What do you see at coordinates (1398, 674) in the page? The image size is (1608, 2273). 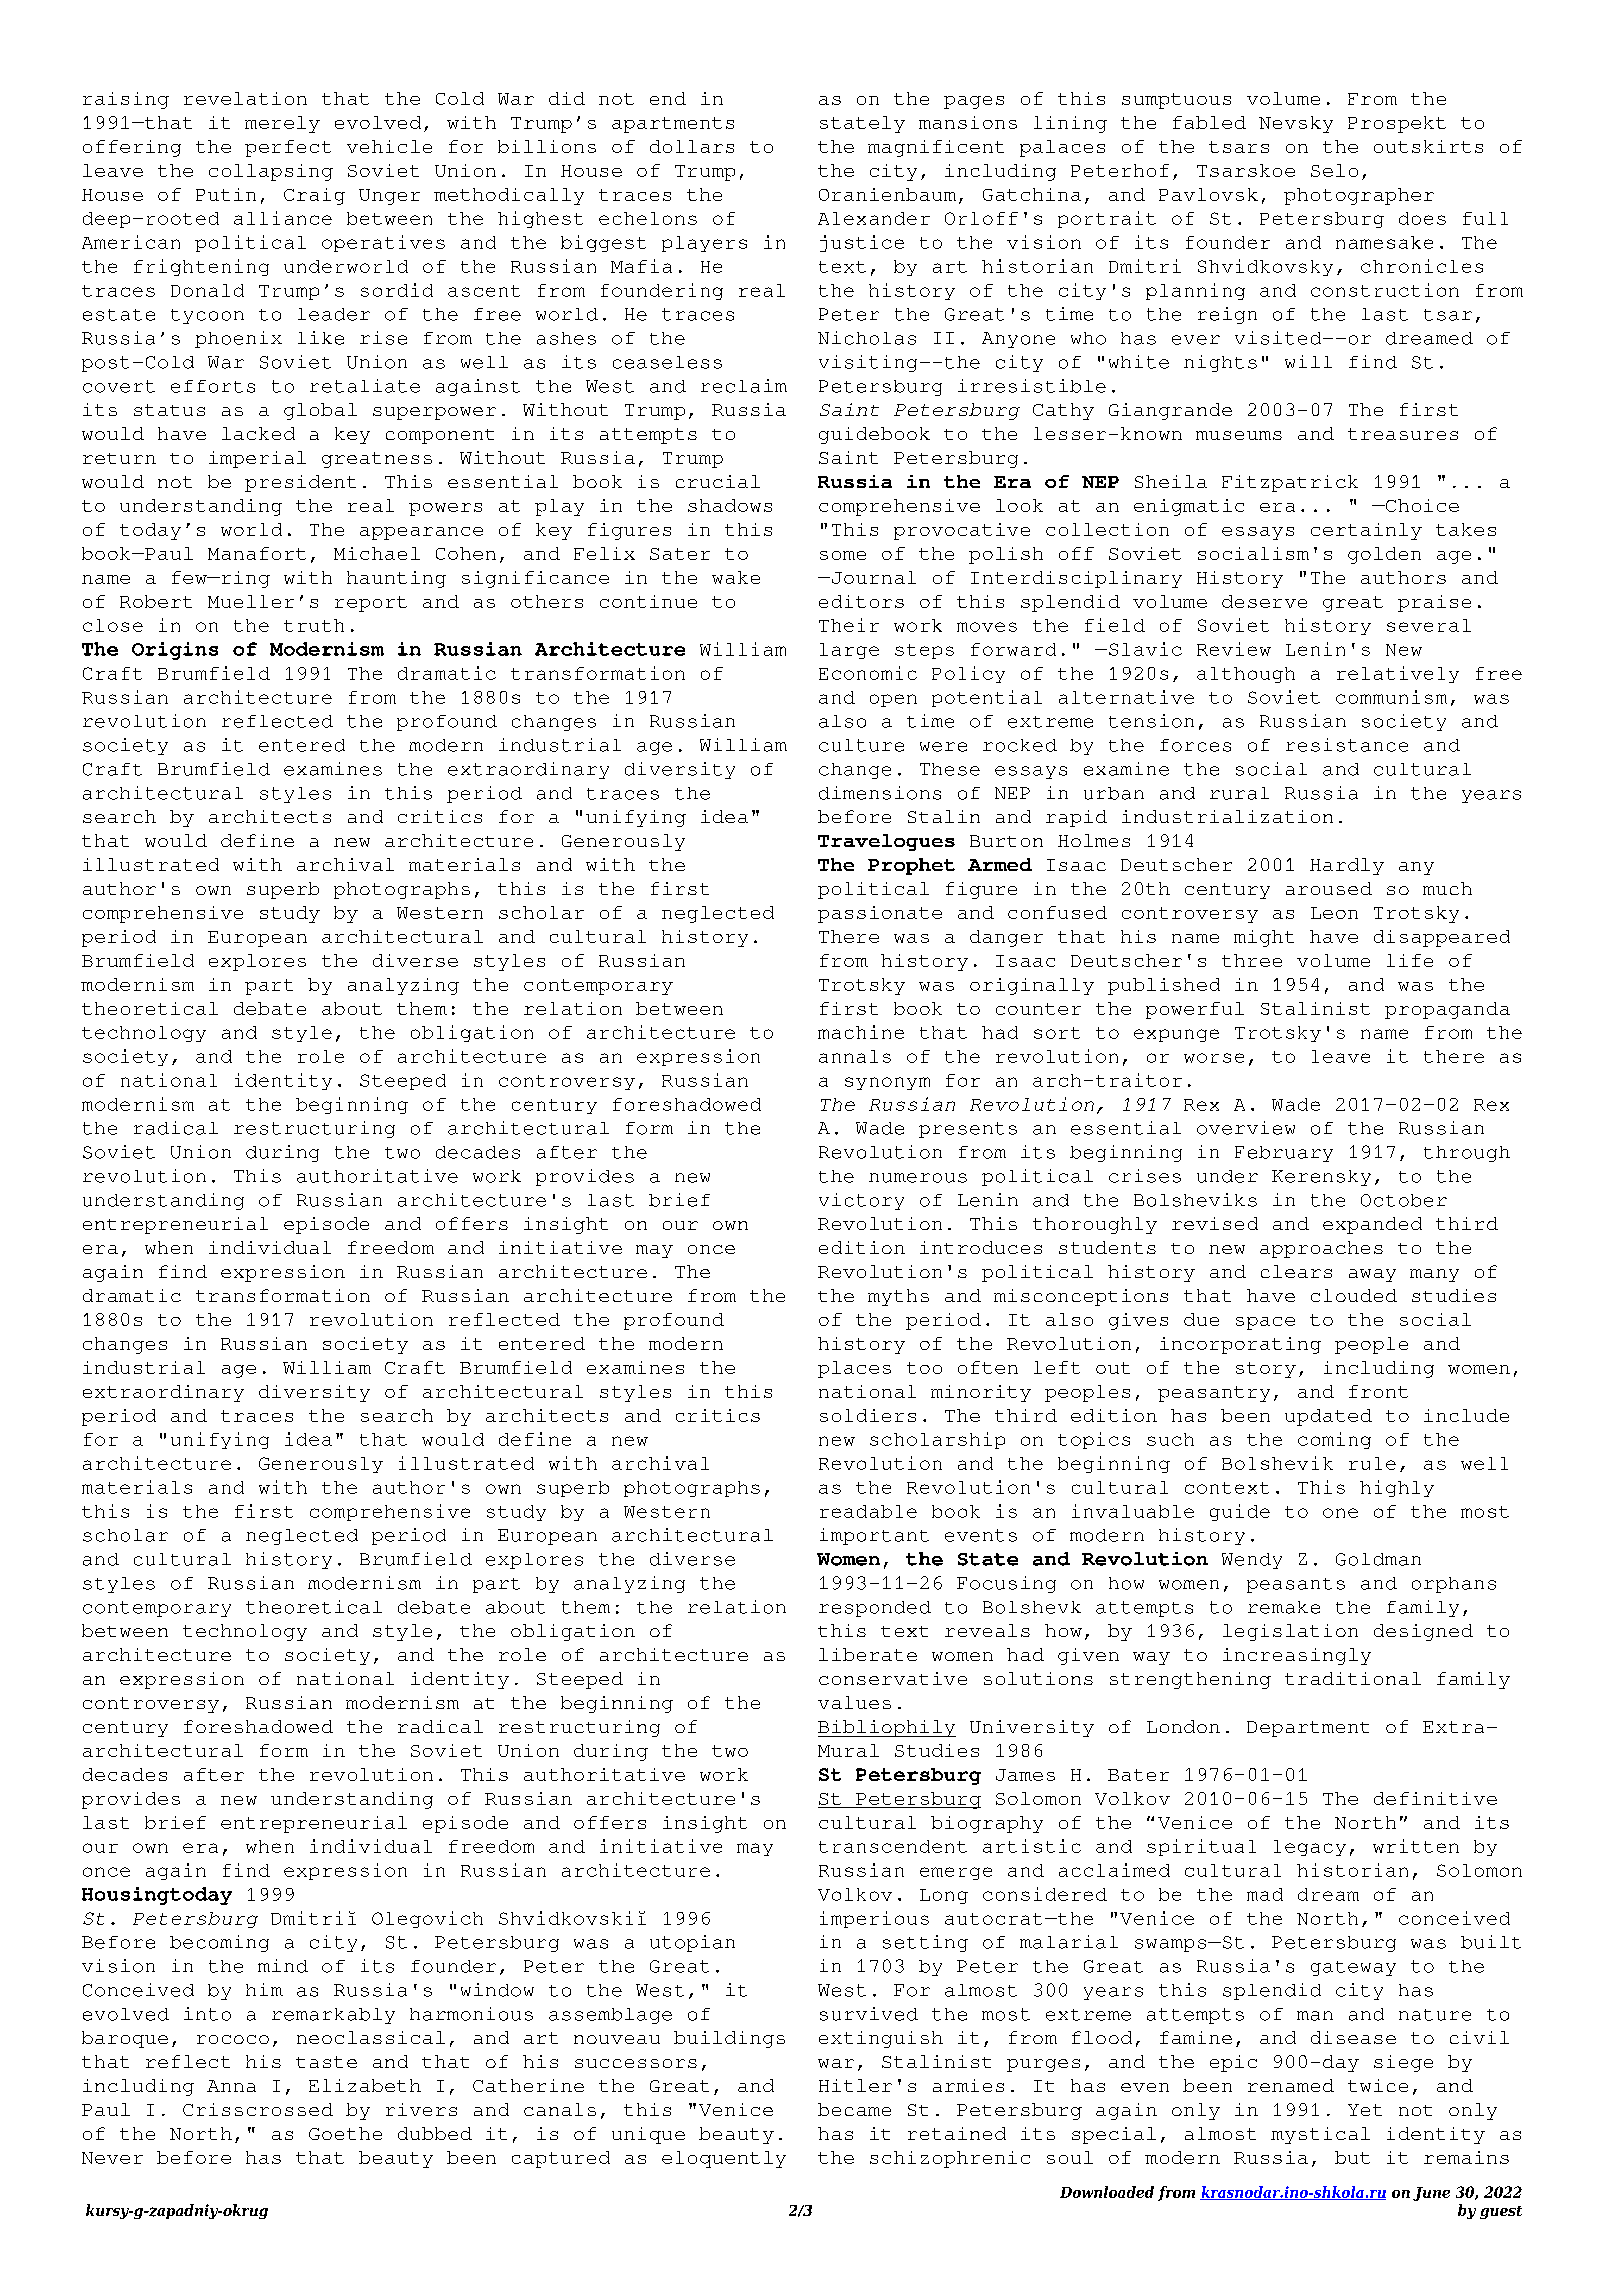 I see `relatively` at bounding box center [1398, 674].
